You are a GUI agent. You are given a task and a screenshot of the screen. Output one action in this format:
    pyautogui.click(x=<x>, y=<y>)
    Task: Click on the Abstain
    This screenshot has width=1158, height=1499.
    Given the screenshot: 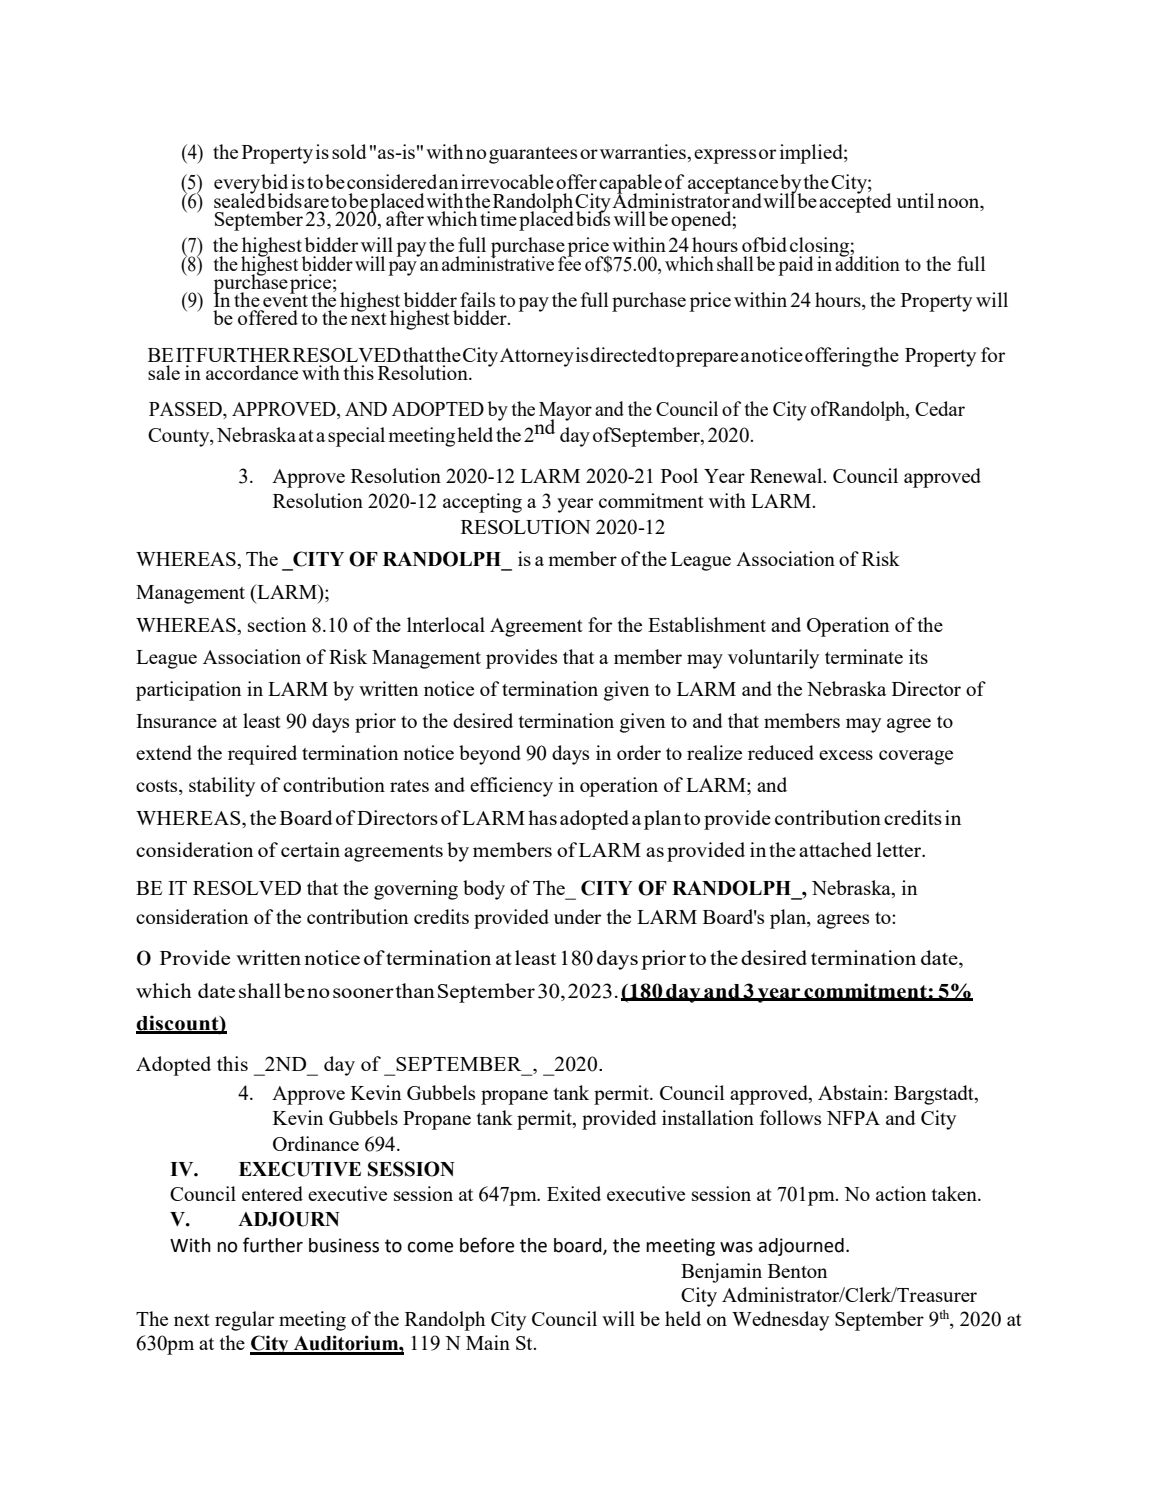 What is the action you would take?
    pyautogui.click(x=851, y=1092)
